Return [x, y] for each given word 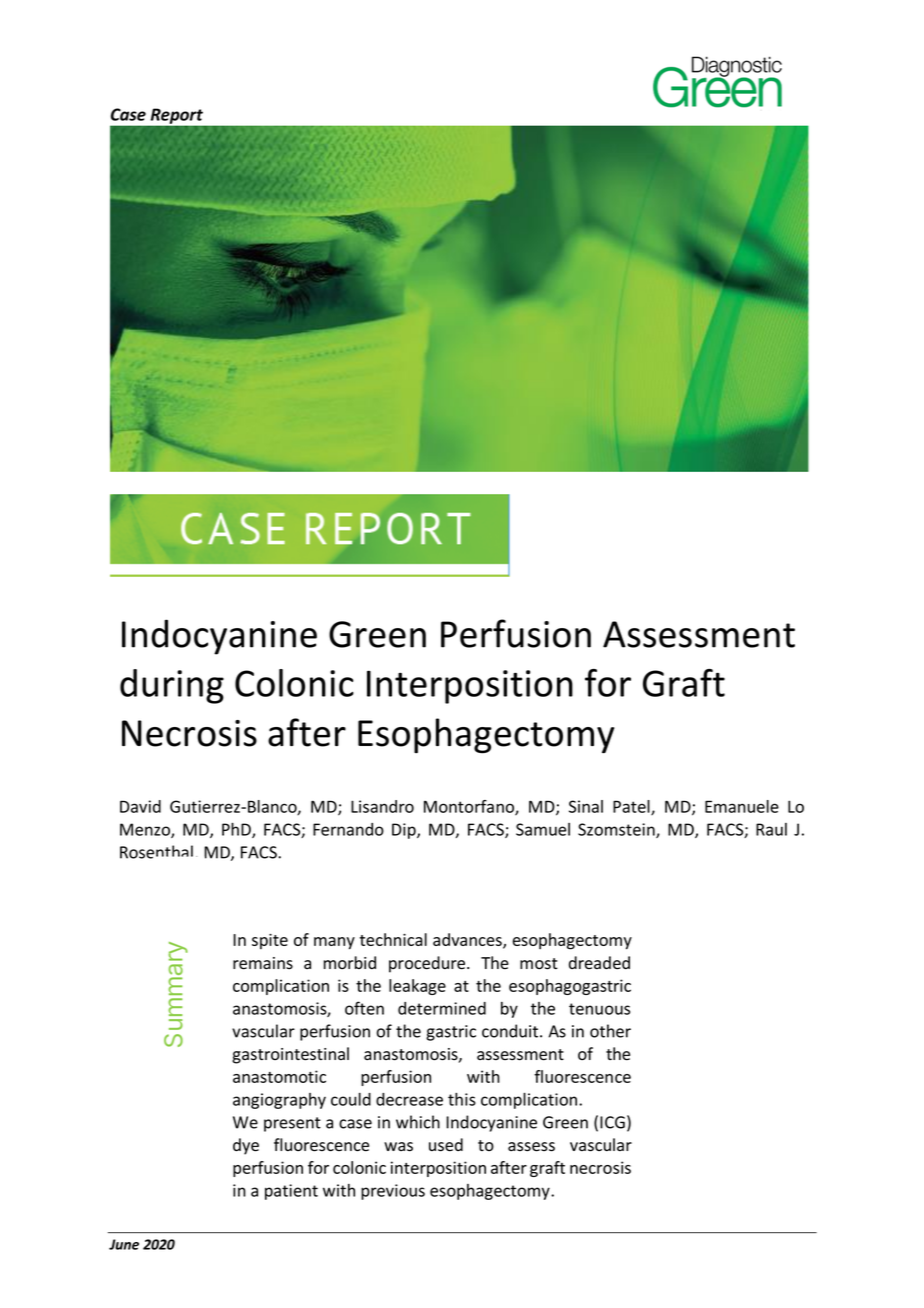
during [172, 686]
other [610, 1031]
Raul [771, 829]
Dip [405, 831]
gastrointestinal [290, 1055]
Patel [632, 807]
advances [468, 940]
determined [442, 1008]
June [124, 1244]
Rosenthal [156, 852]
